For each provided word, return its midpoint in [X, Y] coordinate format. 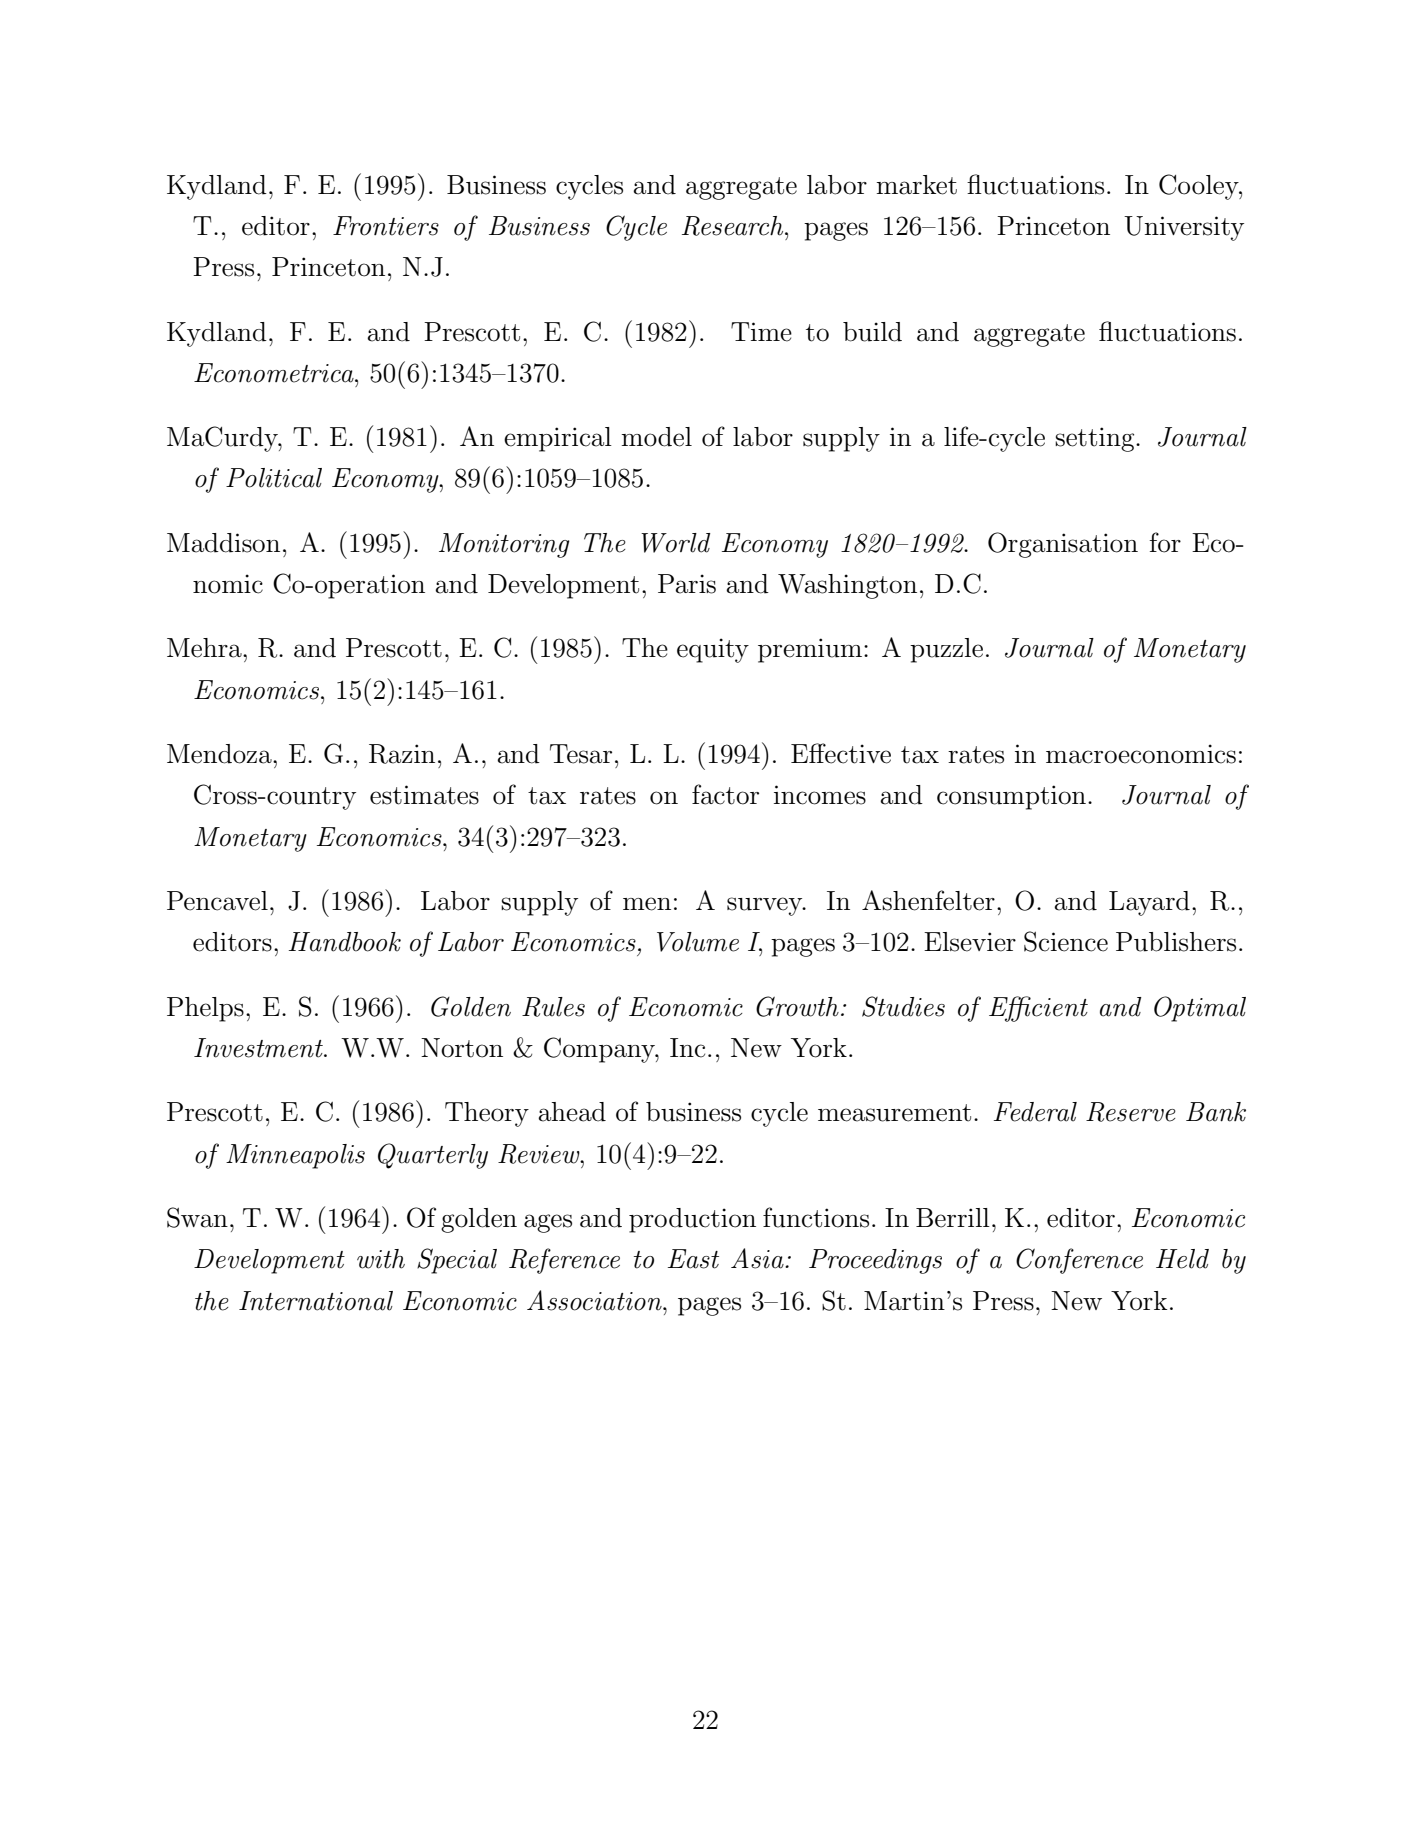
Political [274, 478]
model [656, 437]
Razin [402, 754]
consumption [1011, 797]
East [693, 1259]
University [1184, 228]
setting [1096, 439]
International [316, 1301]
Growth [797, 1006]
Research [734, 226]
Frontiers [386, 226]
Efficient [1038, 1009]
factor [725, 794]
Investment [259, 1048]
